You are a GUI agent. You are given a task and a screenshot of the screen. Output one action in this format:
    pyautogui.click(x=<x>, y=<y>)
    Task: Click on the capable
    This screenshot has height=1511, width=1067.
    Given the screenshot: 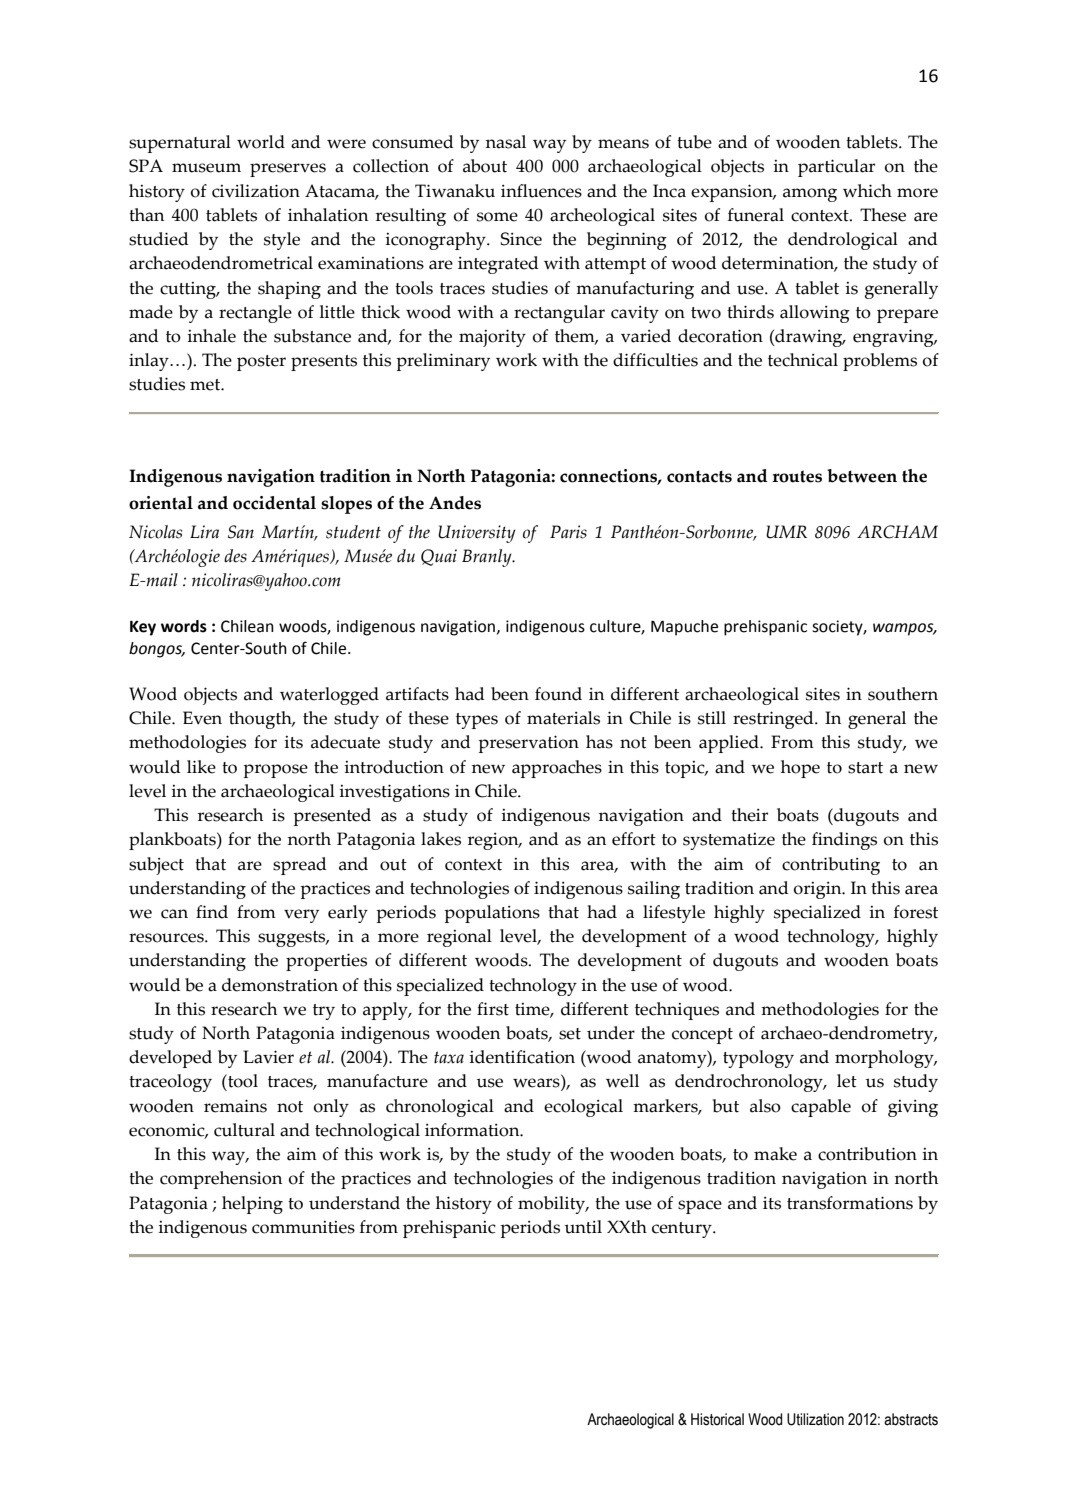 What is the action you would take?
    pyautogui.click(x=821, y=1108)
